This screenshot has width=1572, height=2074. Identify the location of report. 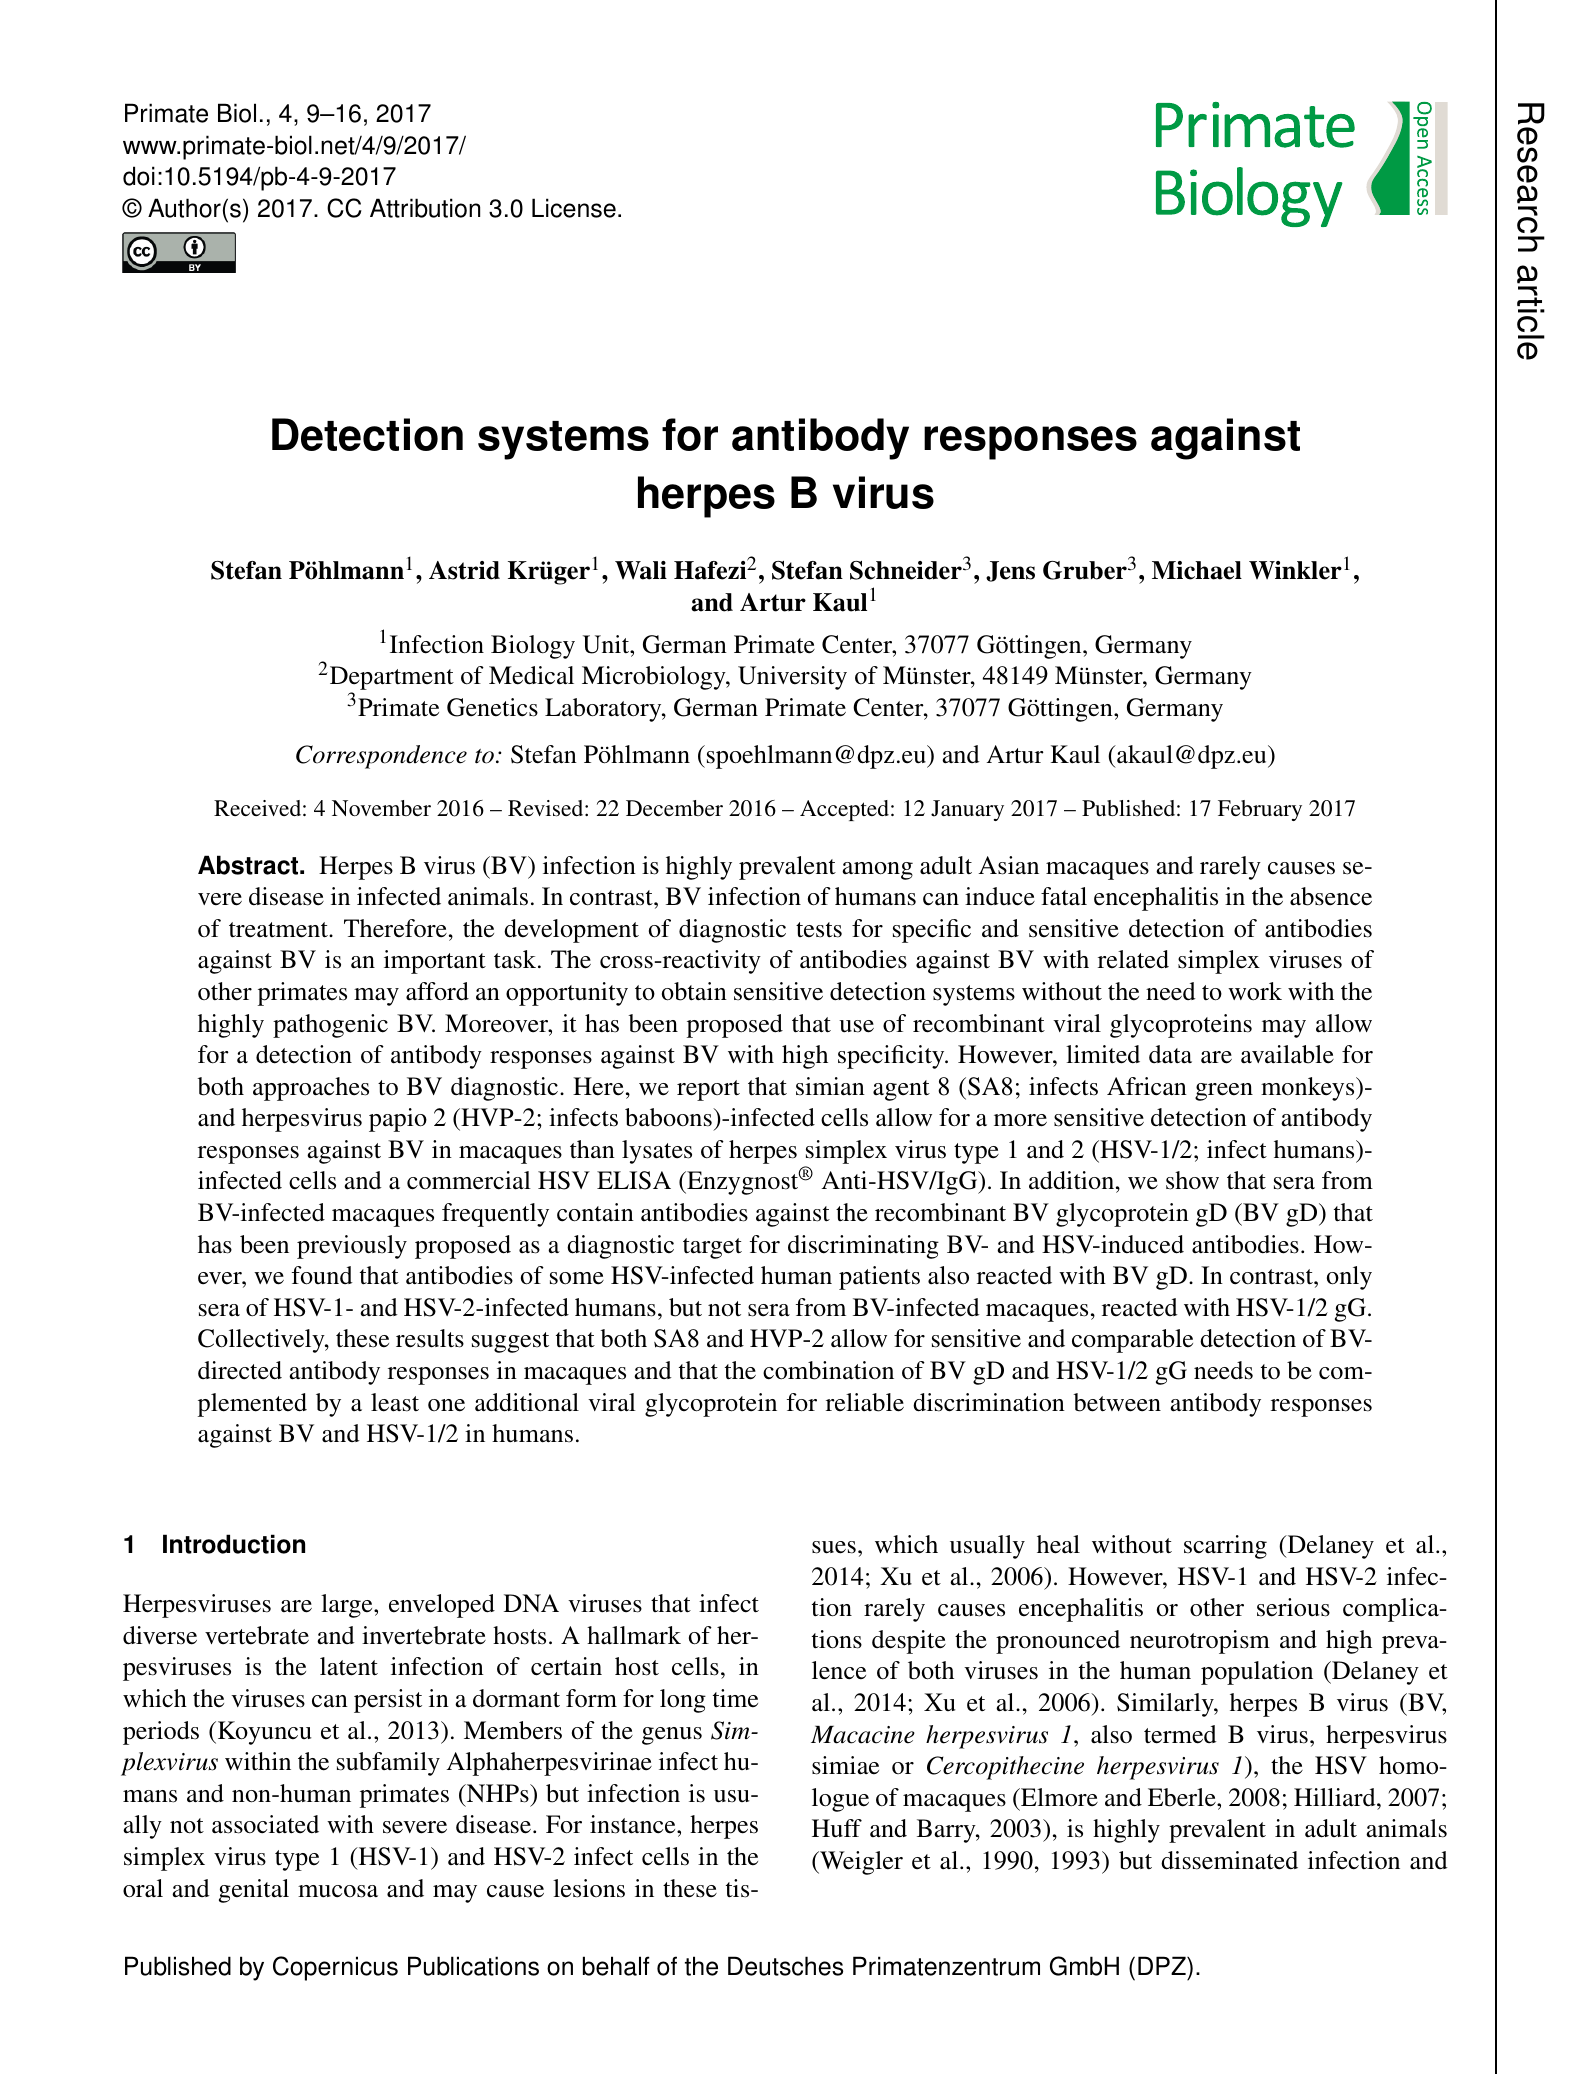
(708, 1090).
